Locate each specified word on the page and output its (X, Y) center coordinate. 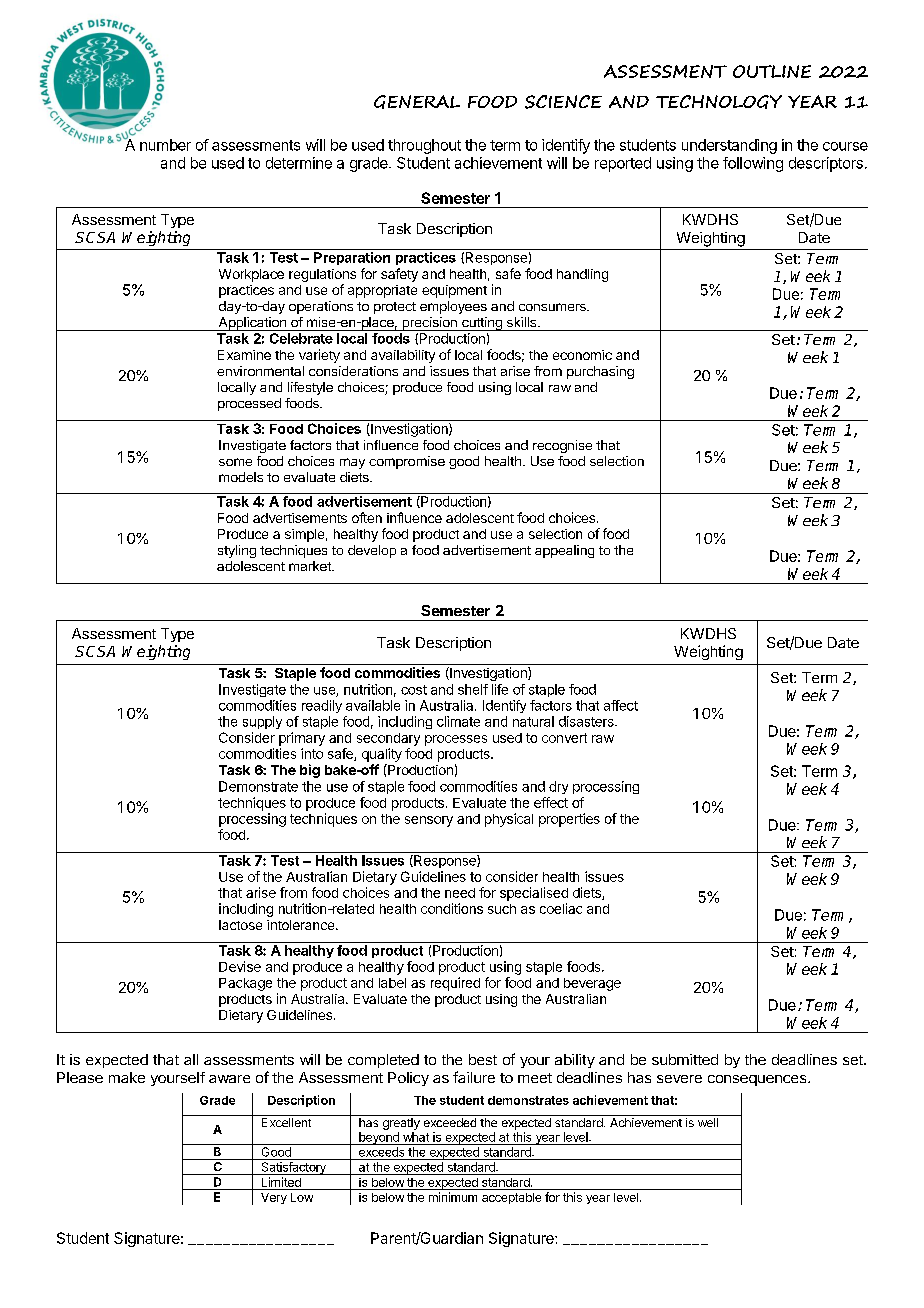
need (460, 893)
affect (621, 705)
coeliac (561, 908)
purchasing (600, 372)
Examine (244, 355)
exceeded (450, 1122)
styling (237, 551)
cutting (482, 324)
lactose (240, 925)
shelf (473, 689)
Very (274, 1198)
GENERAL (417, 102)
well (708, 1122)
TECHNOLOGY (719, 102)
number (165, 145)
